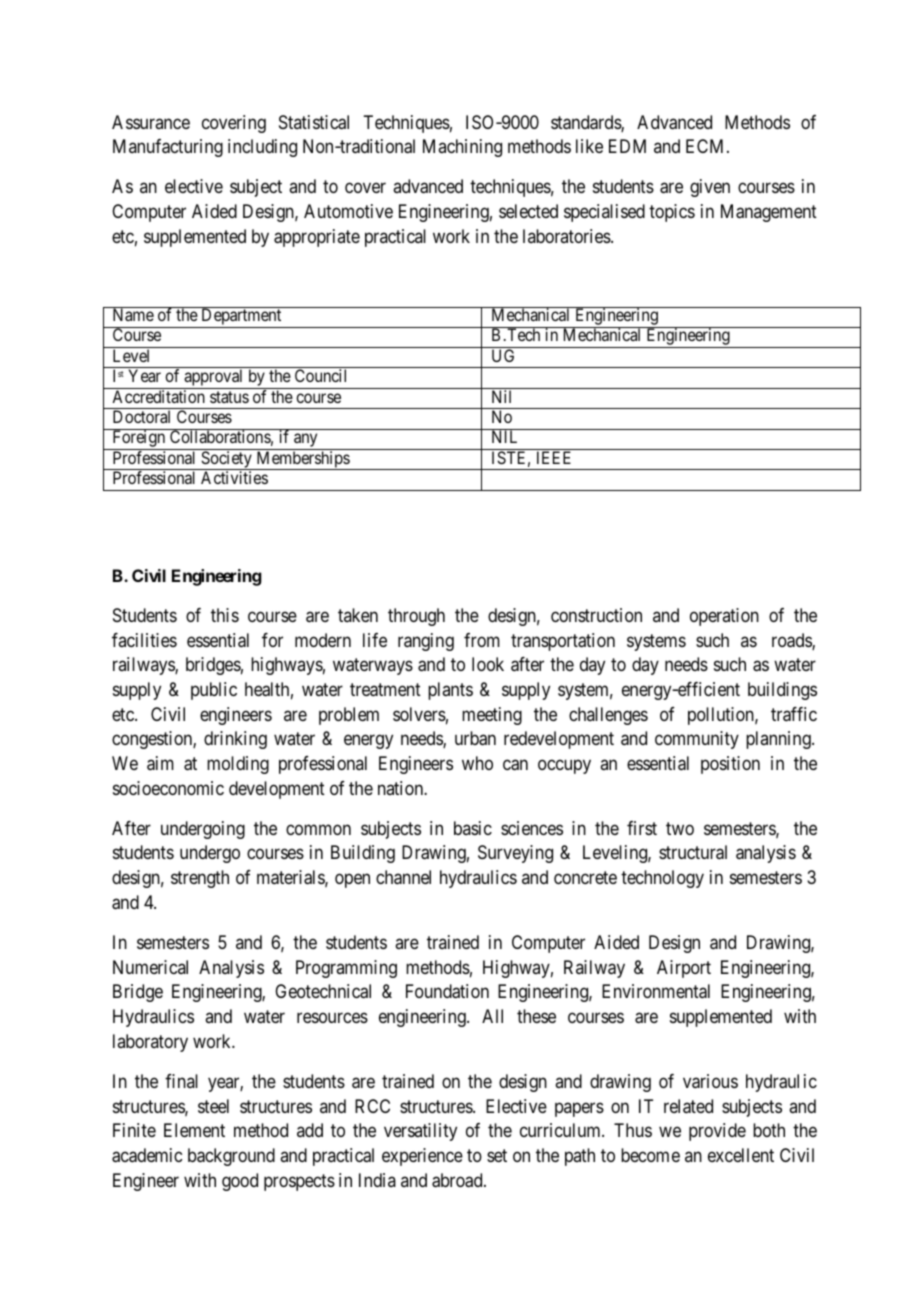 The height and width of the screenshot is (1307, 924). Describe the element at coordinates (225, 615) in the screenshot. I see `this` at that location.
